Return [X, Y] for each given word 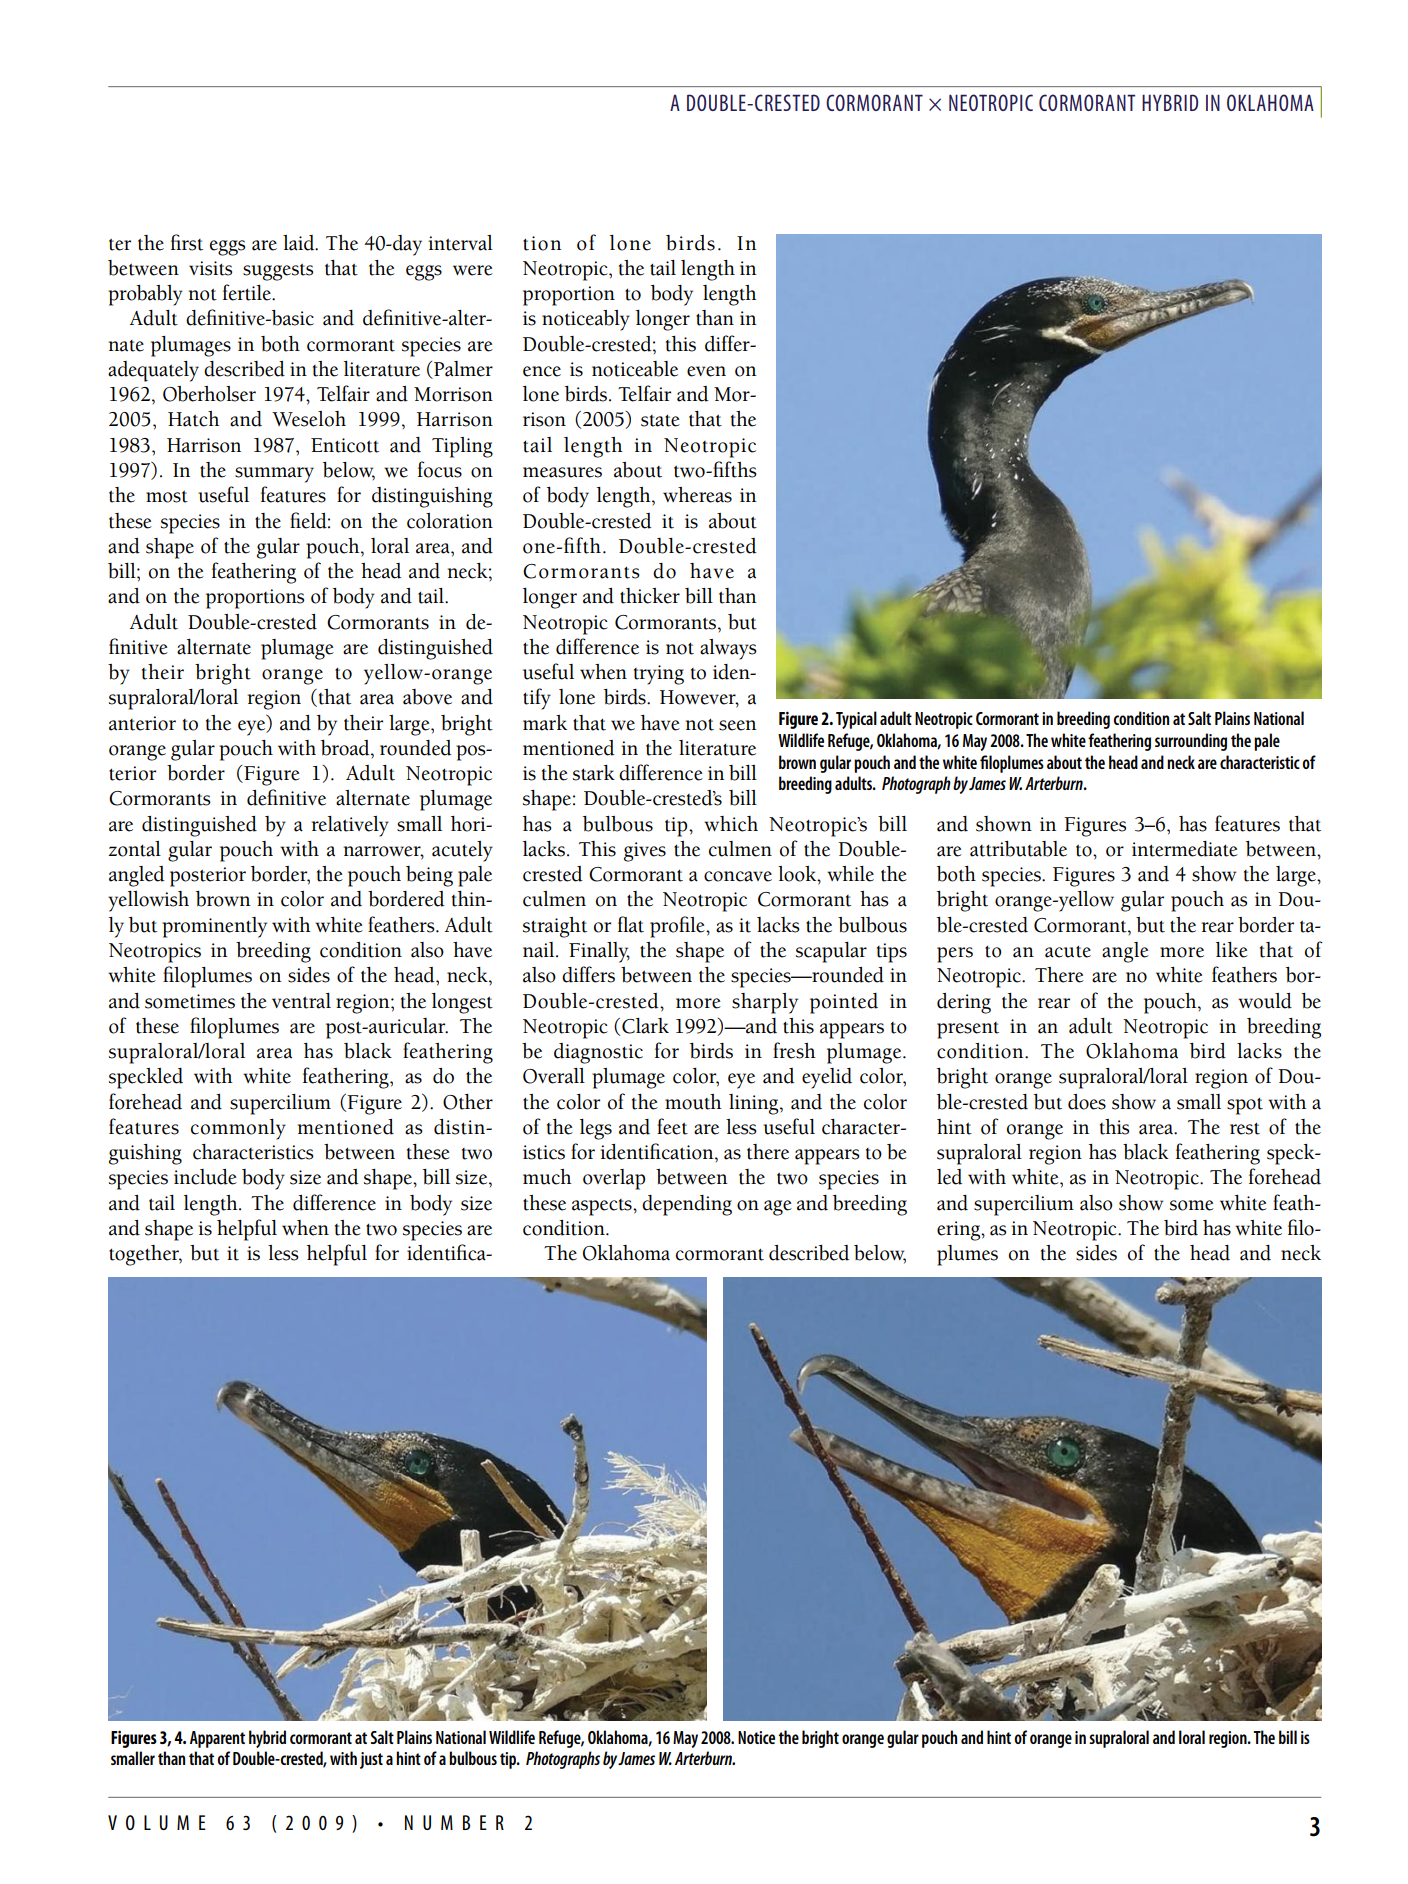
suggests [278, 272]
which [731, 824]
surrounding [1191, 742]
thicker [650, 596]
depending [687, 1205]
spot [1245, 1106]
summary [274, 475]
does [1087, 1102]
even [706, 371]
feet [672, 1126]
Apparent [217, 1739]
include [205, 1177]
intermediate [1185, 849]
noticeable [635, 369]
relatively [350, 826]
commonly [238, 1129]
